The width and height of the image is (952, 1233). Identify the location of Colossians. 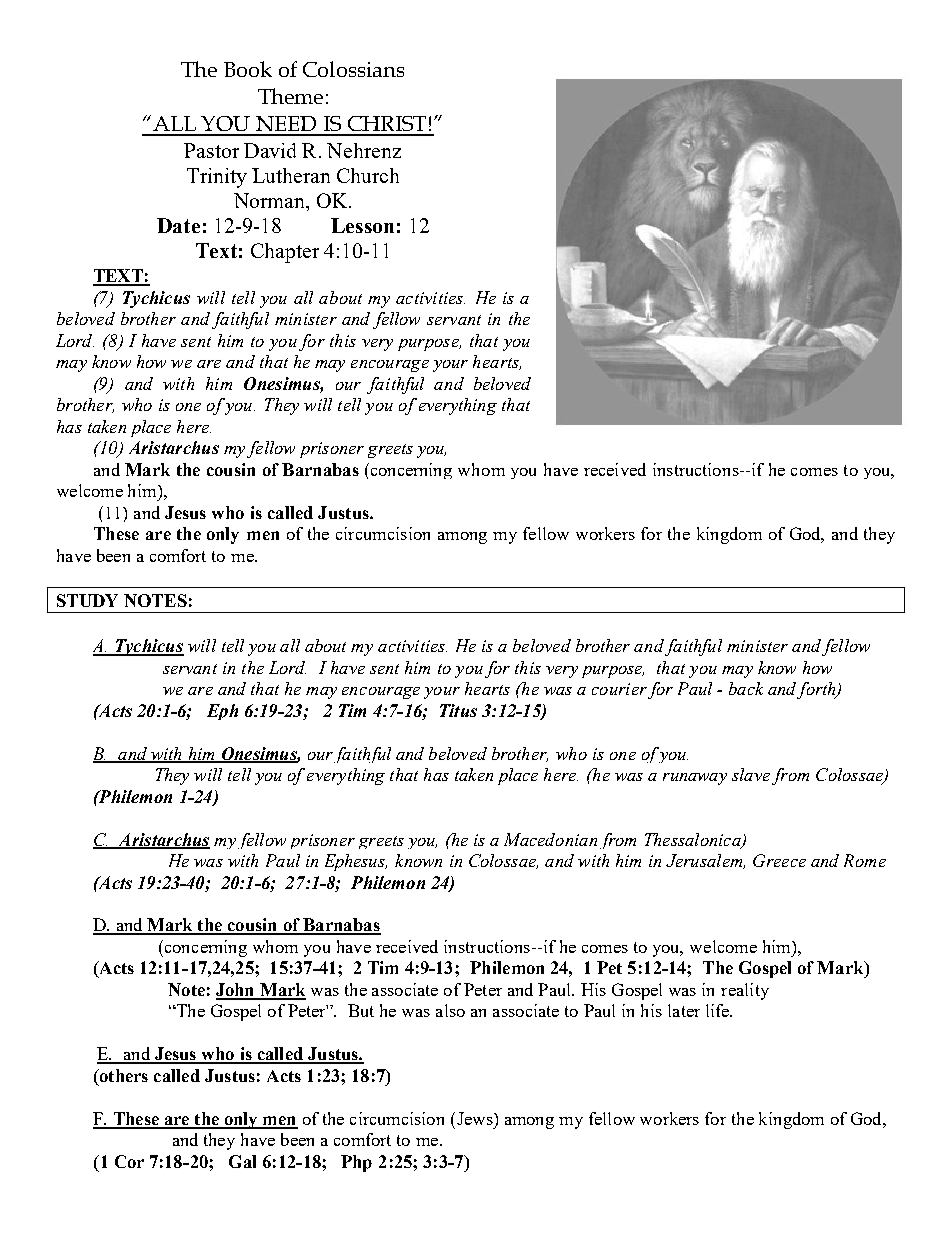
(353, 69).
